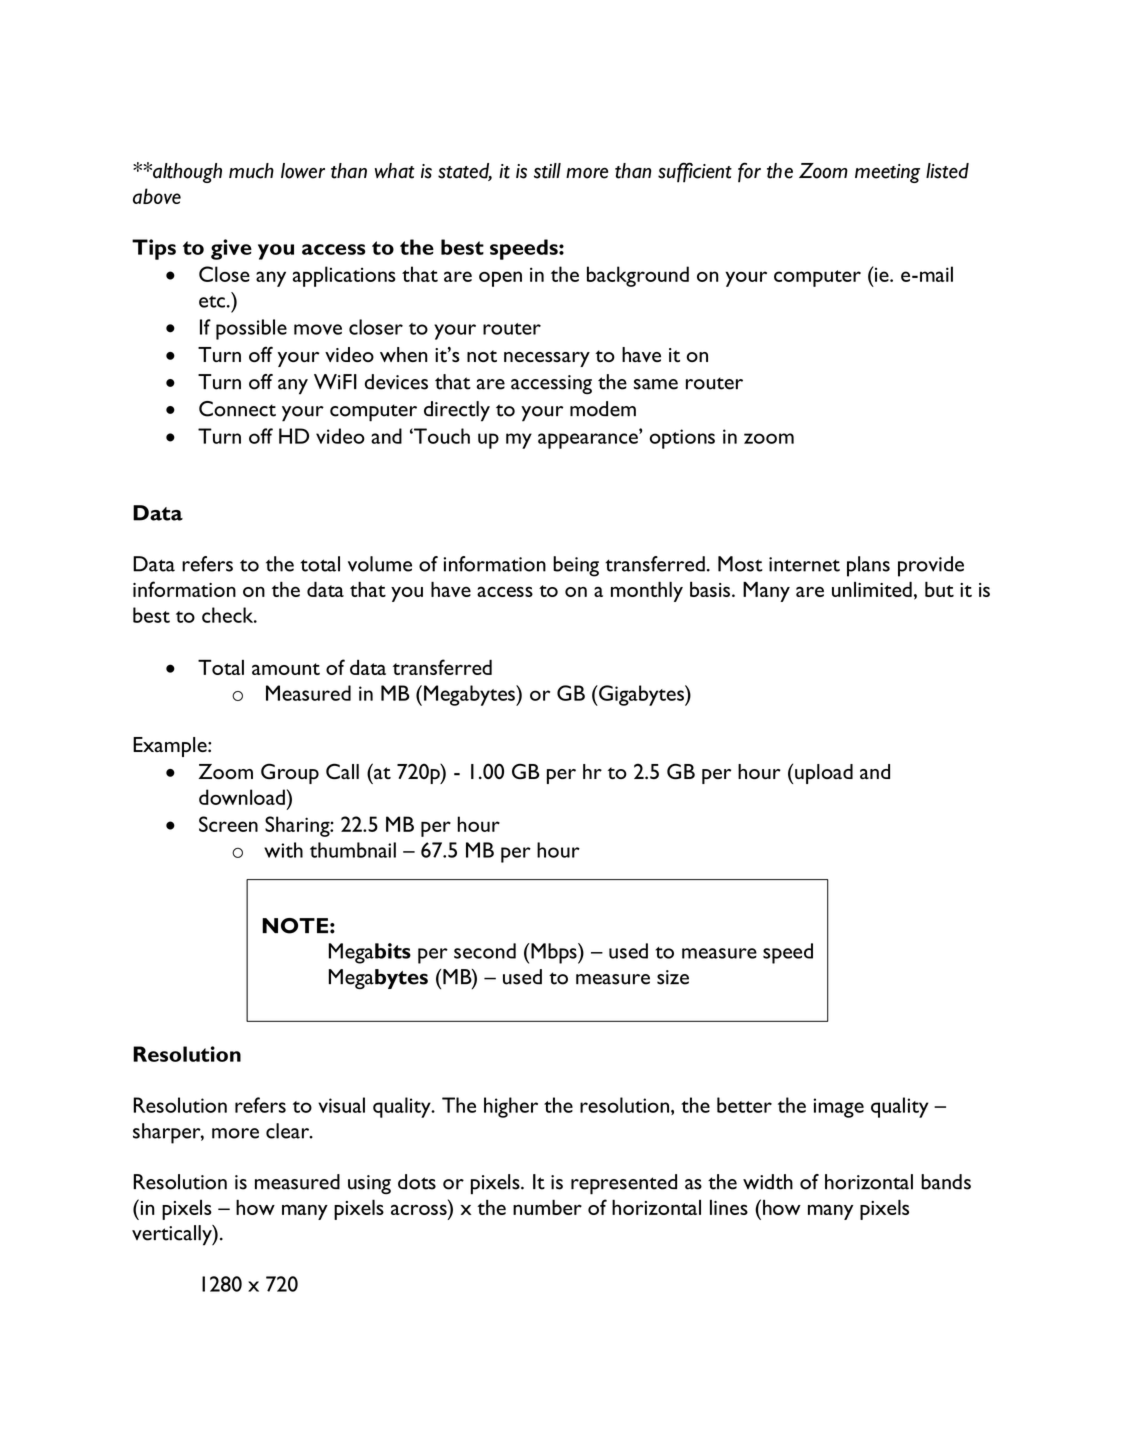 This screenshot has height=1453, width=1123. What do you see at coordinates (682, 439) in the screenshot?
I see `options` at bounding box center [682, 439].
